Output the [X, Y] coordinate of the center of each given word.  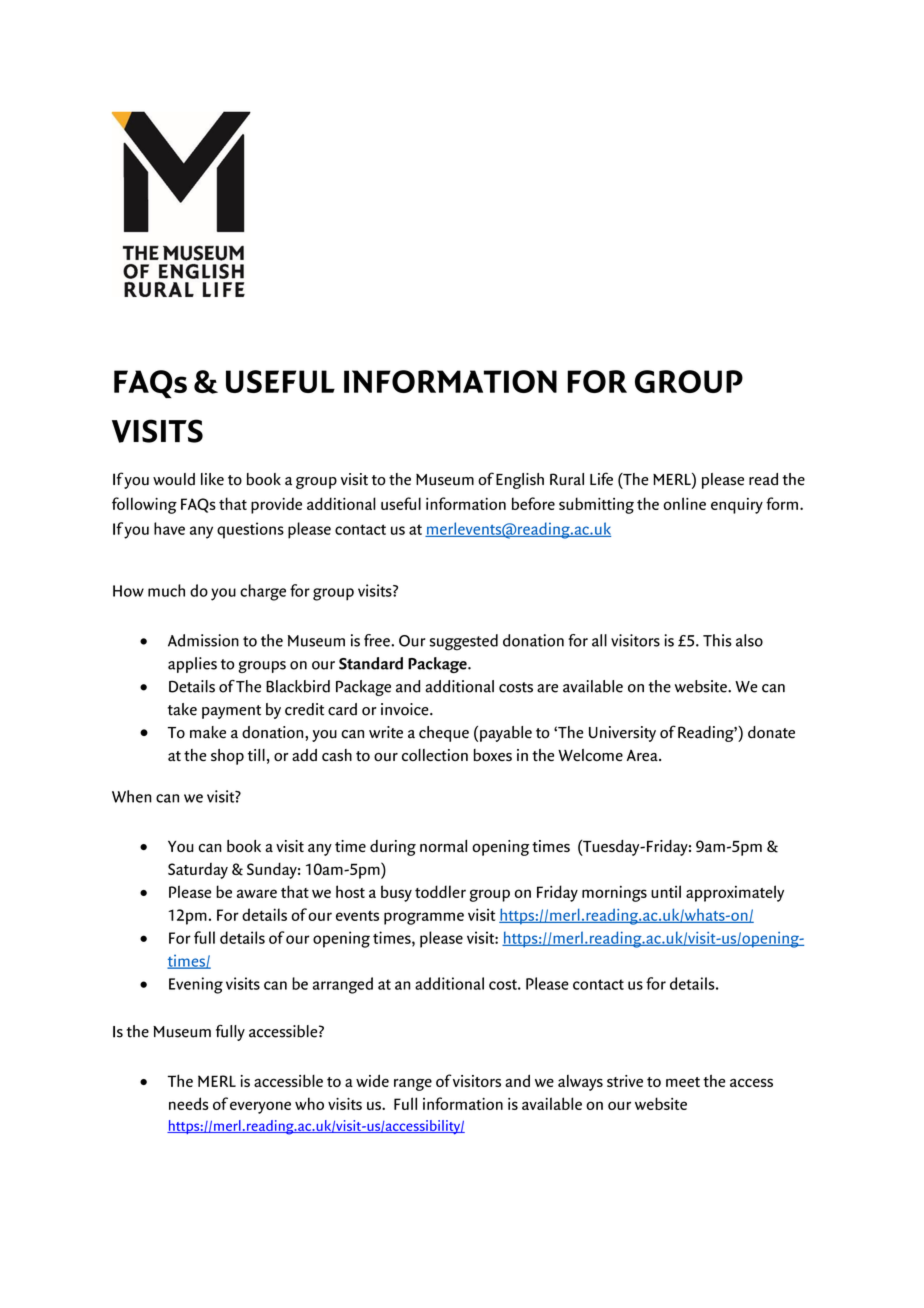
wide [372, 1080]
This [717, 640]
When [132, 796]
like [212, 479]
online [685, 503]
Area [643, 755]
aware [257, 893]
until [666, 891]
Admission [203, 640]
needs [188, 1103]
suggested [464, 642]
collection [435, 755]
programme [424, 918]
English [520, 481]
